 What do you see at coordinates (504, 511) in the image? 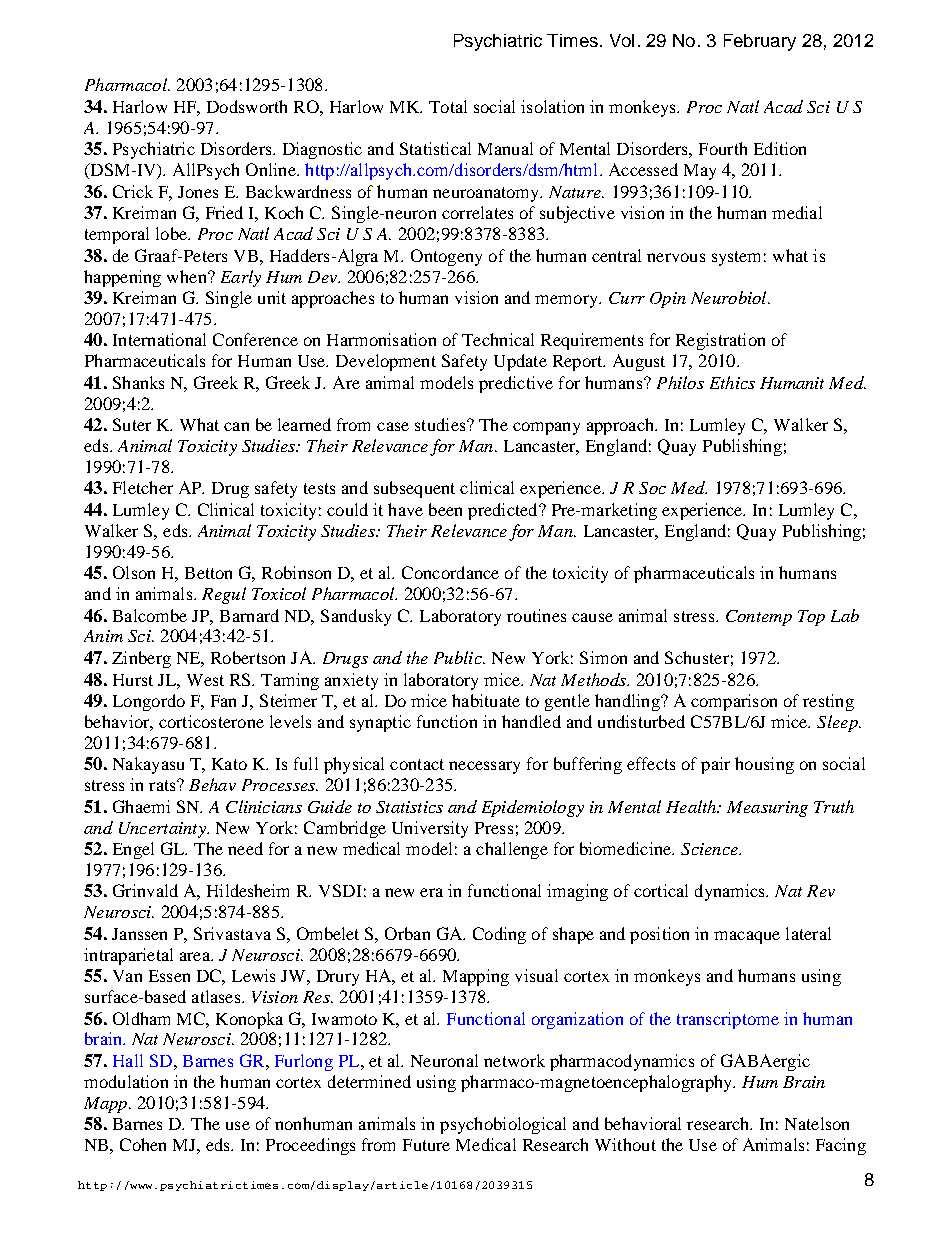
I see `predicted` at bounding box center [504, 511].
